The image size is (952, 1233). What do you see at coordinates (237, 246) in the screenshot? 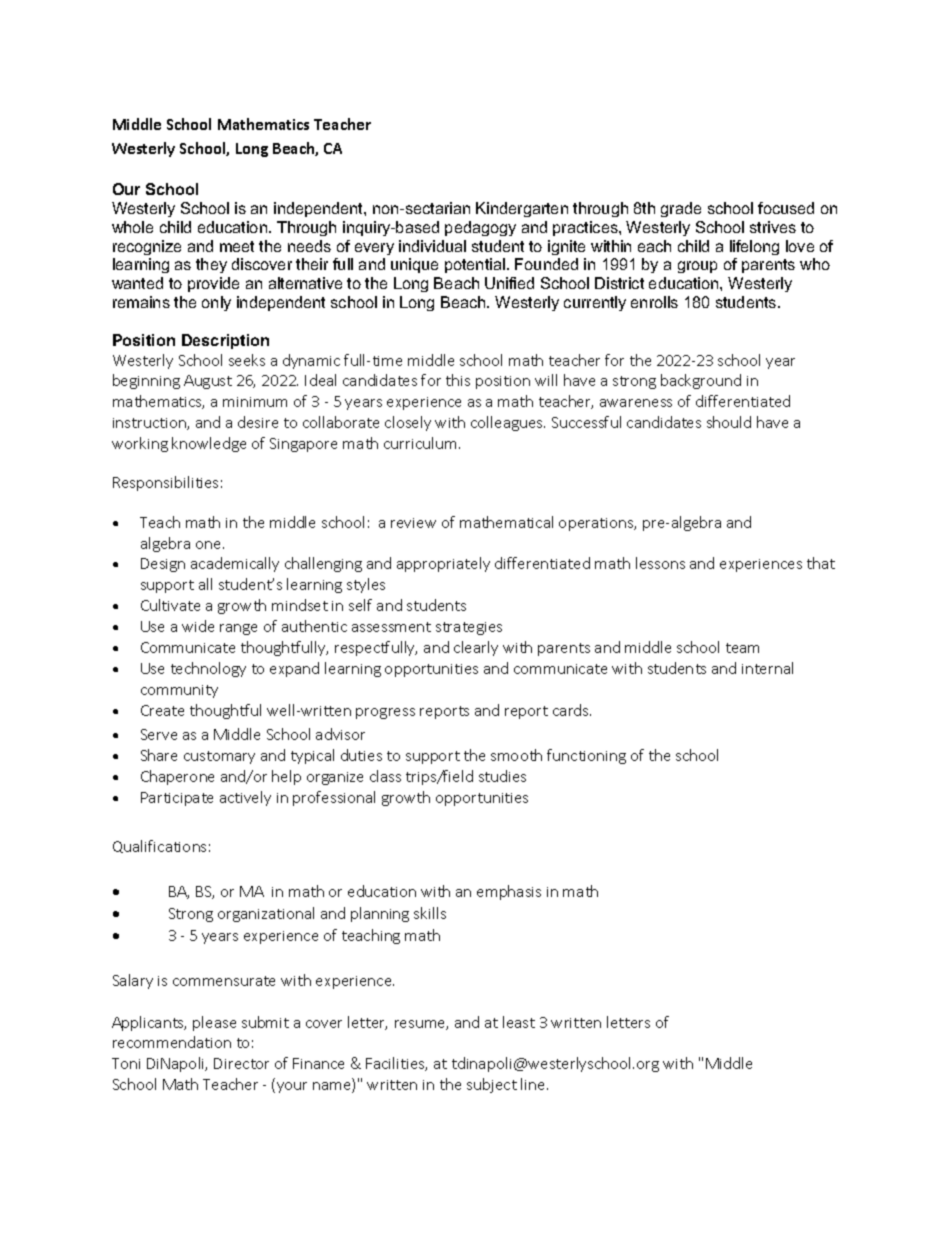
I see `meet` at bounding box center [237, 246].
